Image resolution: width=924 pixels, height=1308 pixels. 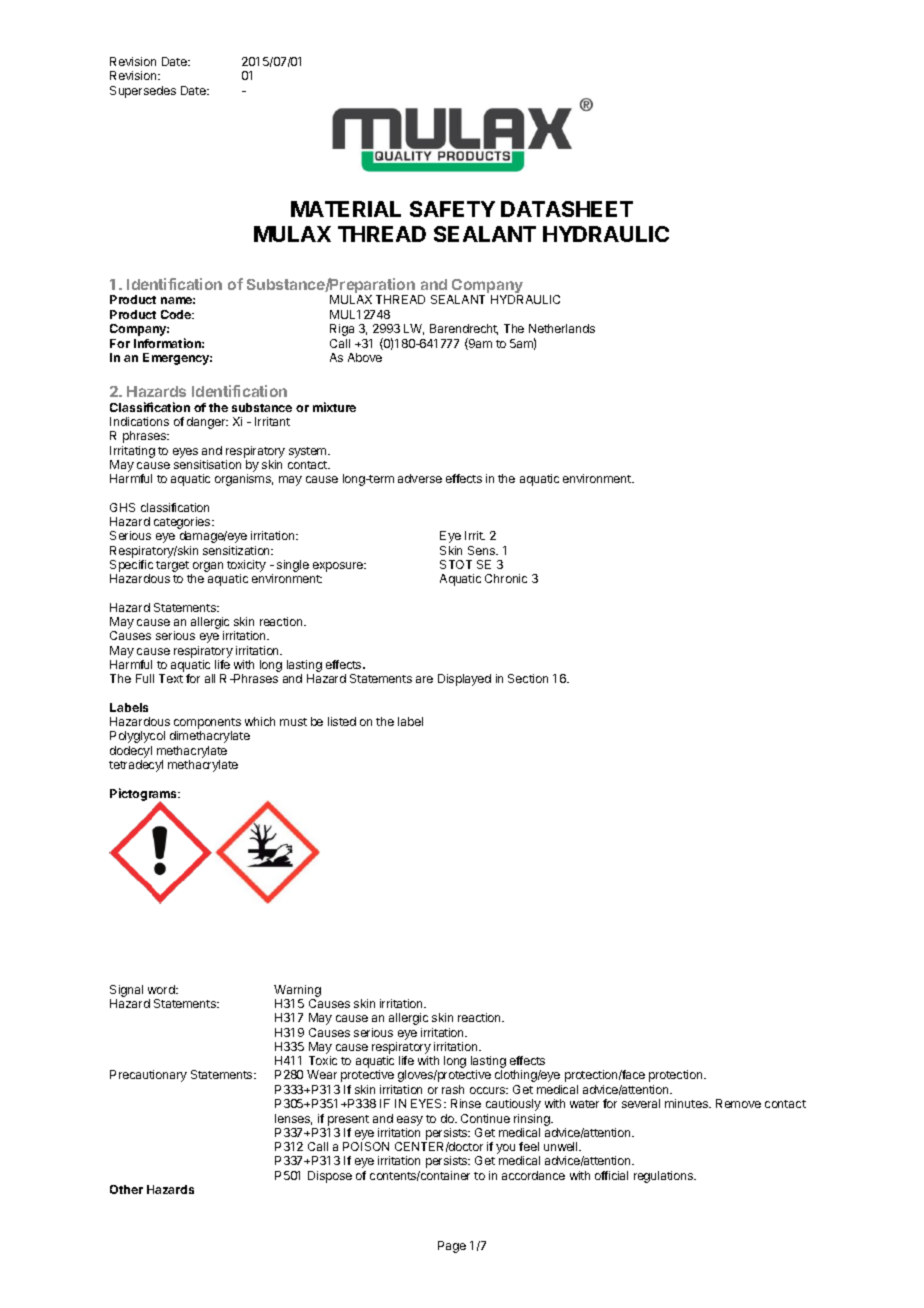 What do you see at coordinates (143, 92) in the document?
I see `Supersedes` at bounding box center [143, 92].
